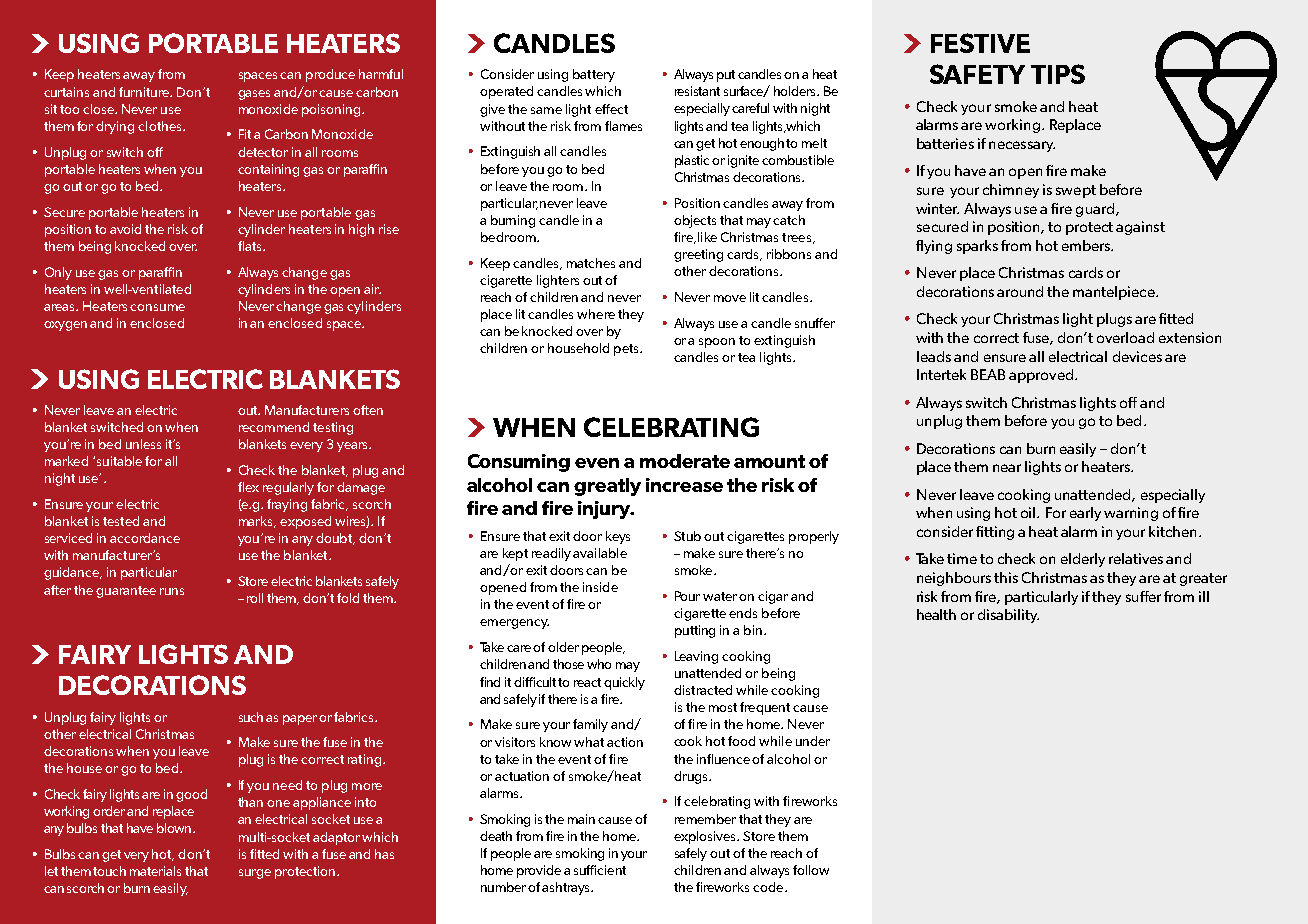 Image resolution: width=1308 pixels, height=924 pixels. What do you see at coordinates (600, 587) in the image?
I see `inside` at bounding box center [600, 587].
